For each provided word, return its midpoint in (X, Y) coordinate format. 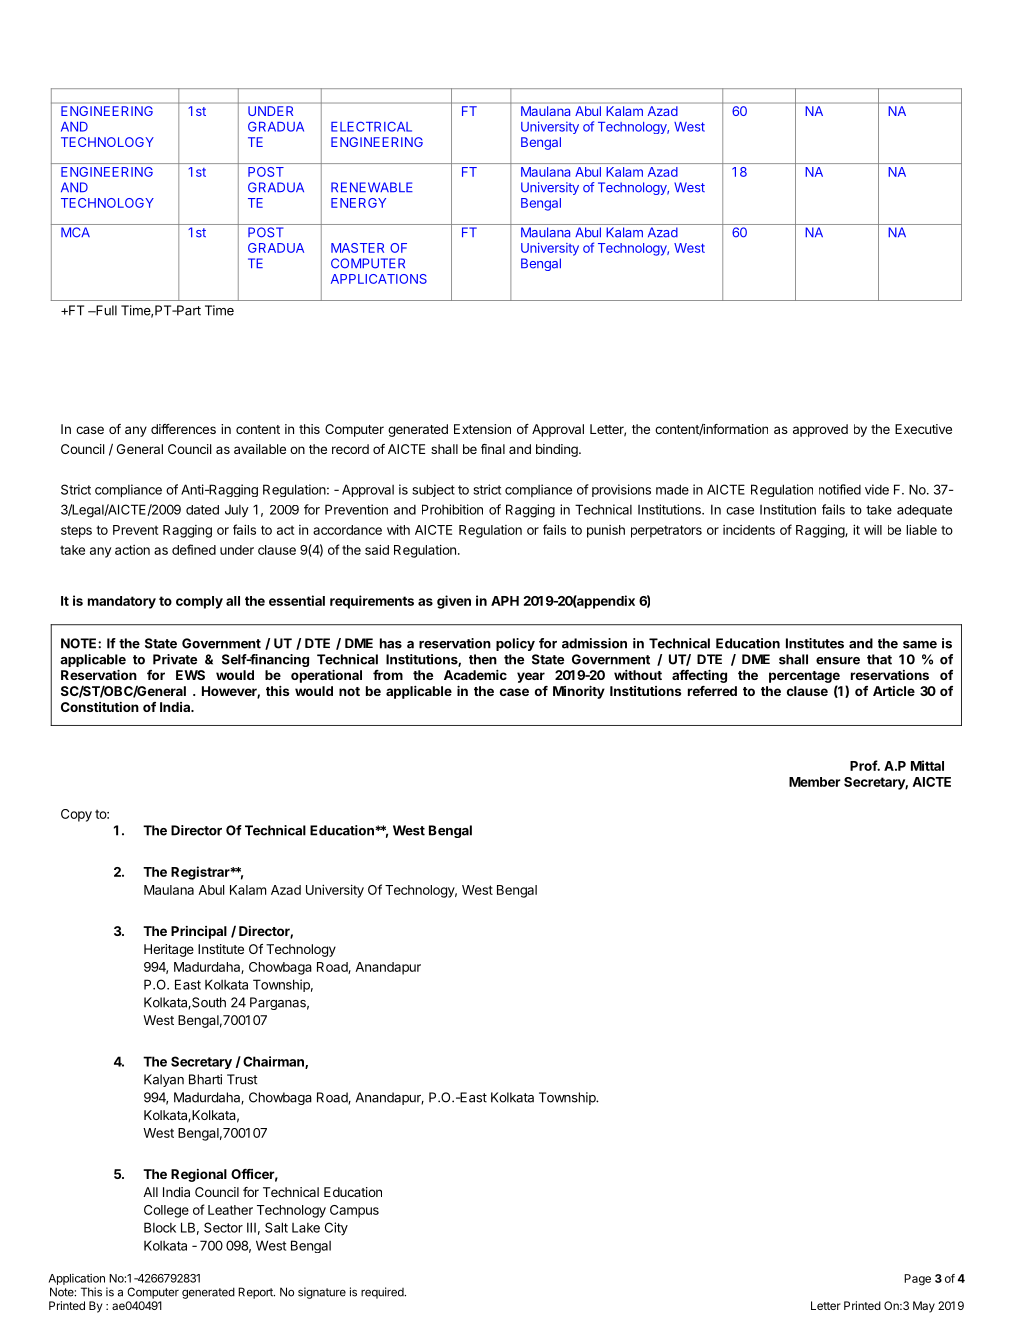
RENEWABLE (372, 187)
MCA (75, 232)
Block (160, 1227)
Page (917, 1280)
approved (820, 430)
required (383, 1293)
